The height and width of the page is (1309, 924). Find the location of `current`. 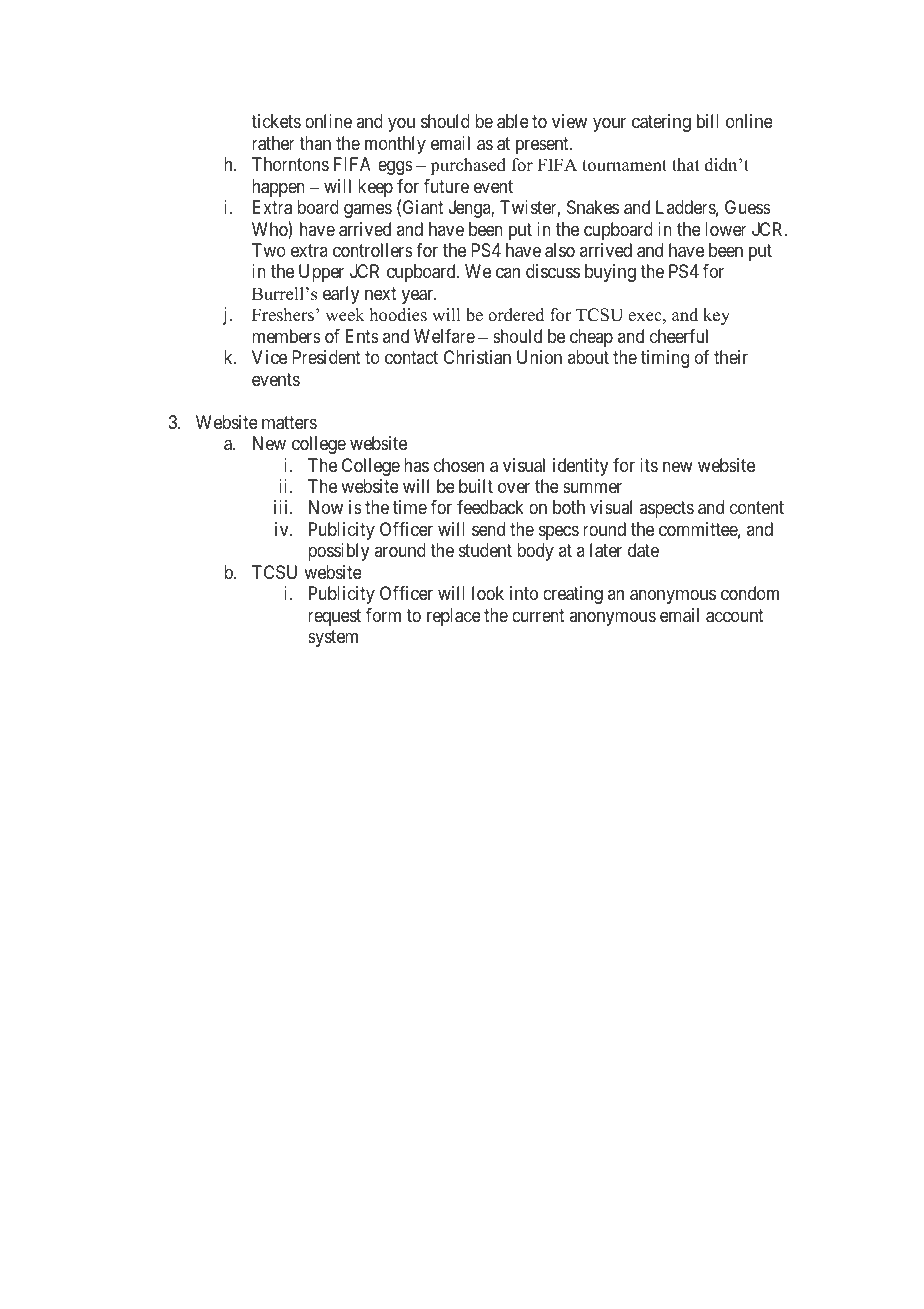

current is located at coordinates (538, 615).
